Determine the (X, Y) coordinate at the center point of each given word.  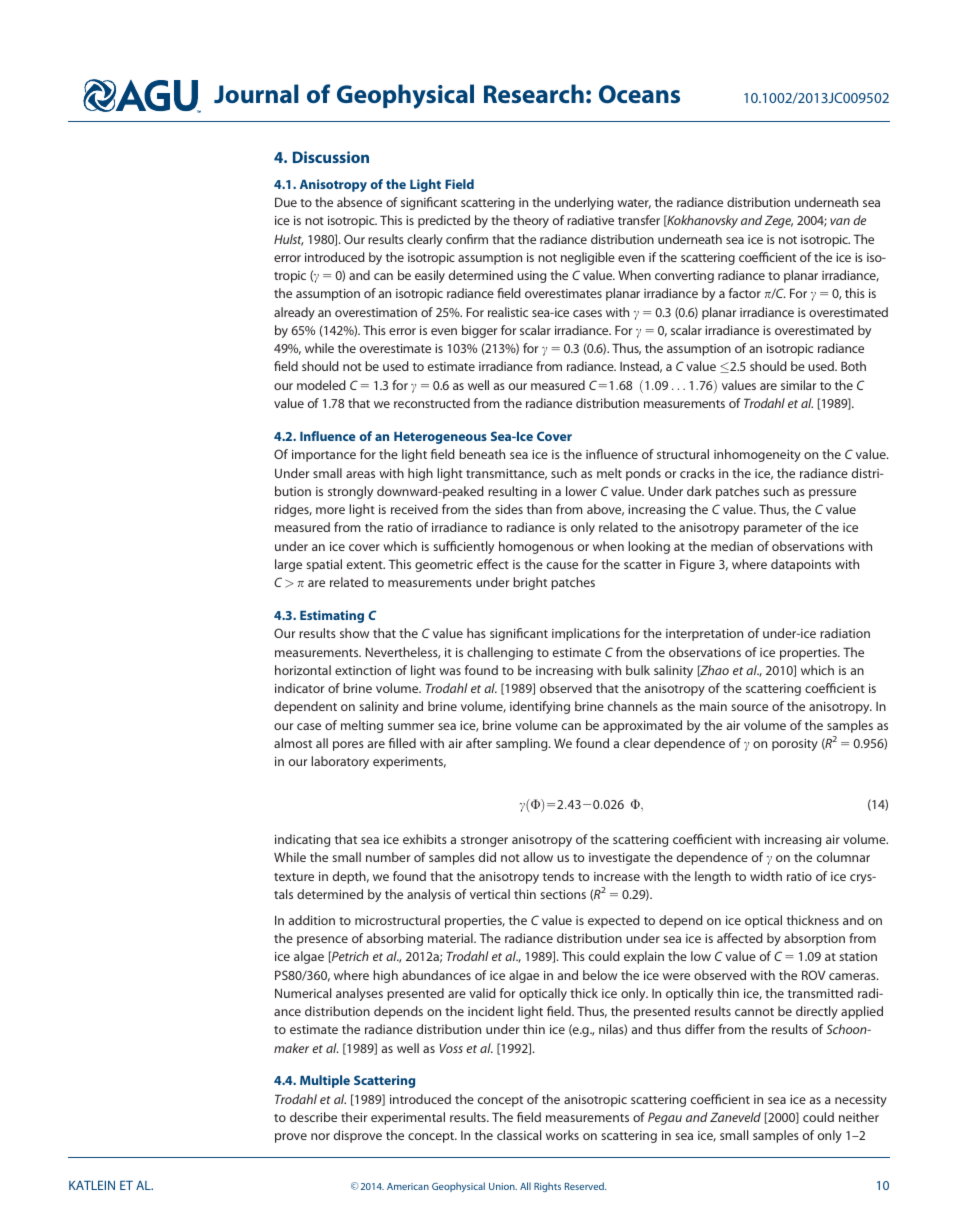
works (562, 1135)
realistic (508, 312)
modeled (321, 385)
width (766, 876)
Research (534, 93)
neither (859, 1117)
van (840, 221)
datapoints (801, 565)
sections (563, 894)
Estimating (332, 616)
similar (798, 385)
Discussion (331, 157)
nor (320, 1136)
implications (586, 634)
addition (311, 920)
